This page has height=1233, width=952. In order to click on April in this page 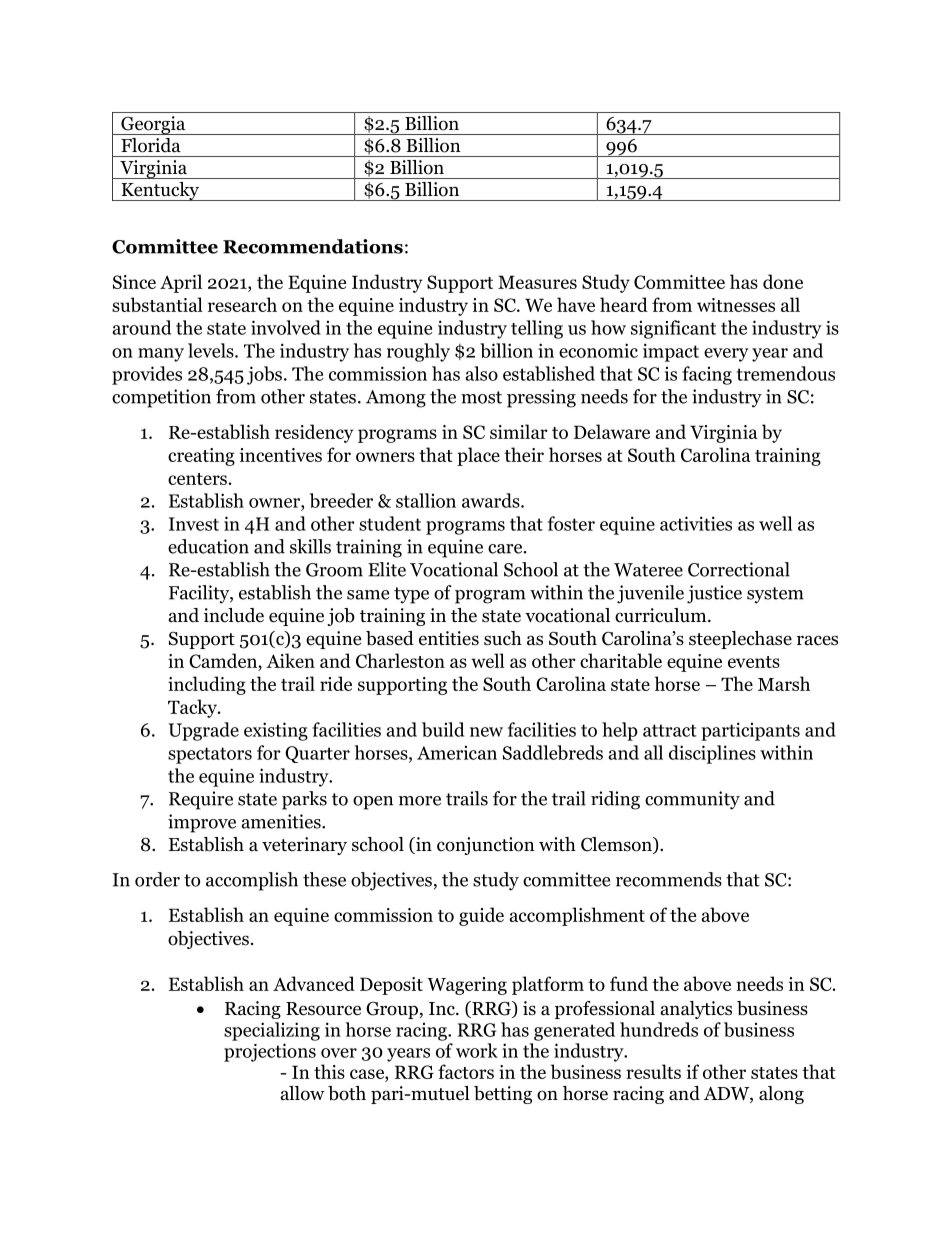, I will do `click(181, 283)`.
